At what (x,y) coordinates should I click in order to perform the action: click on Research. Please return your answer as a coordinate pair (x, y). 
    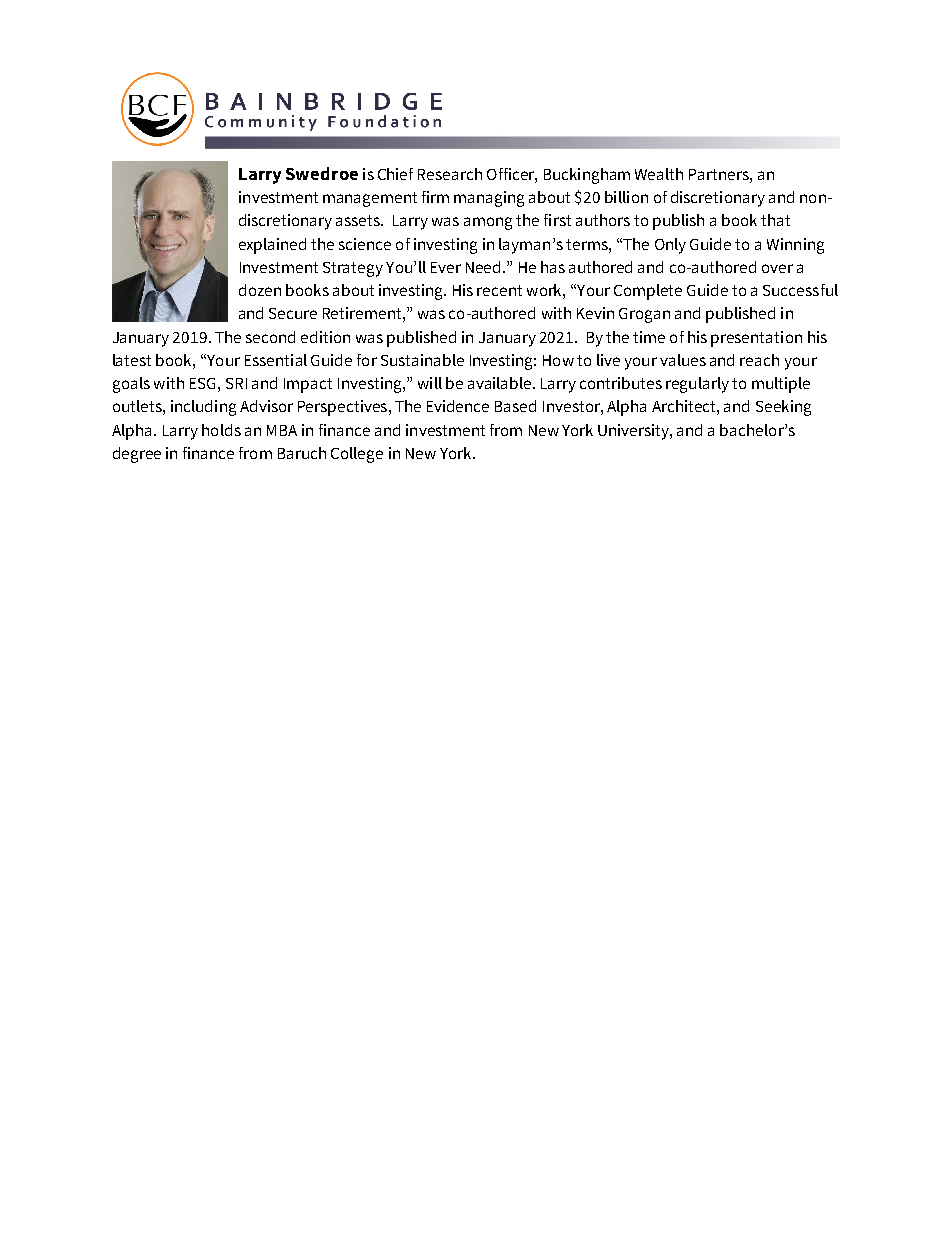
    Looking at the image, I should click on (450, 174).
